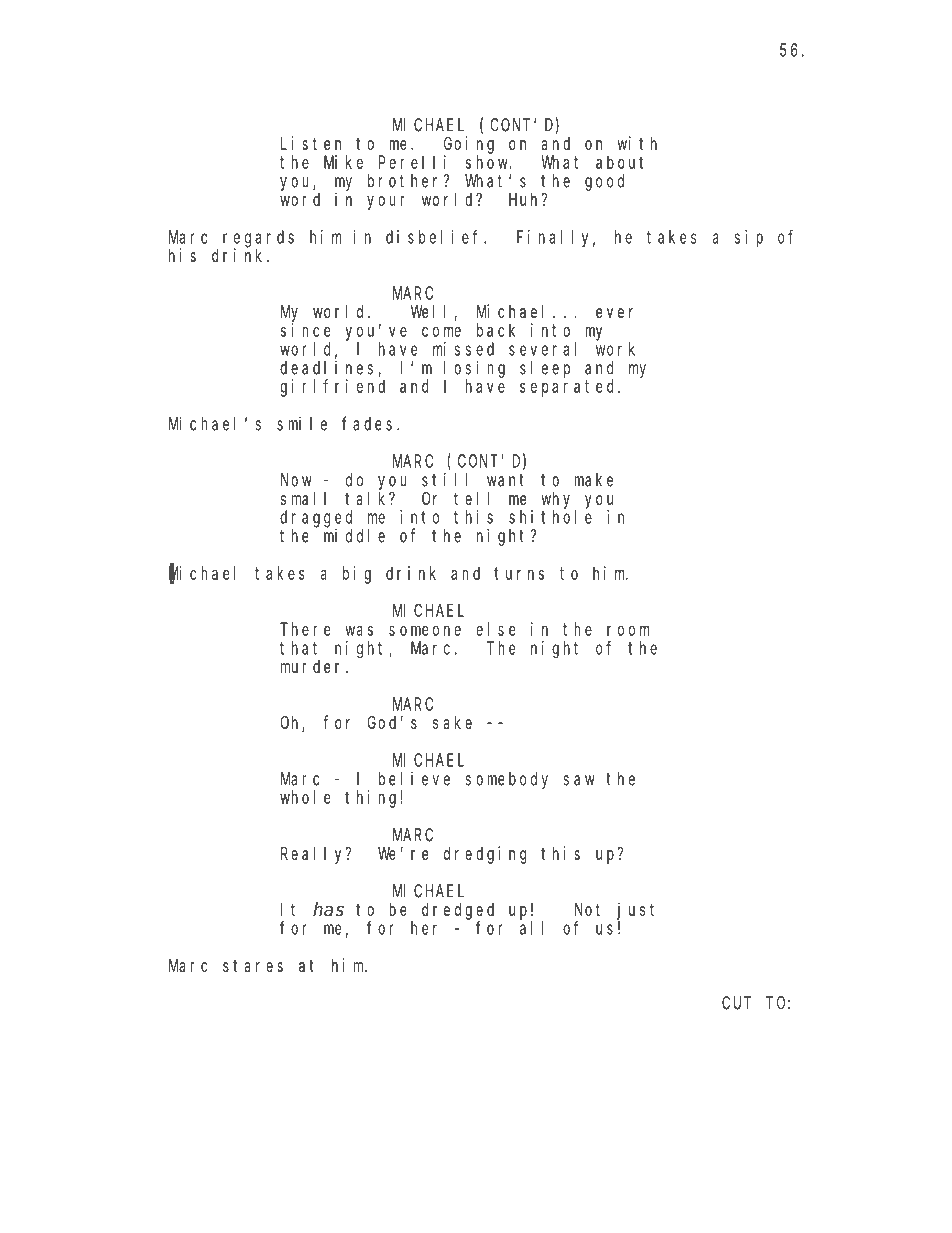  What do you see at coordinates (628, 630) in the image?
I see `room` at bounding box center [628, 630].
